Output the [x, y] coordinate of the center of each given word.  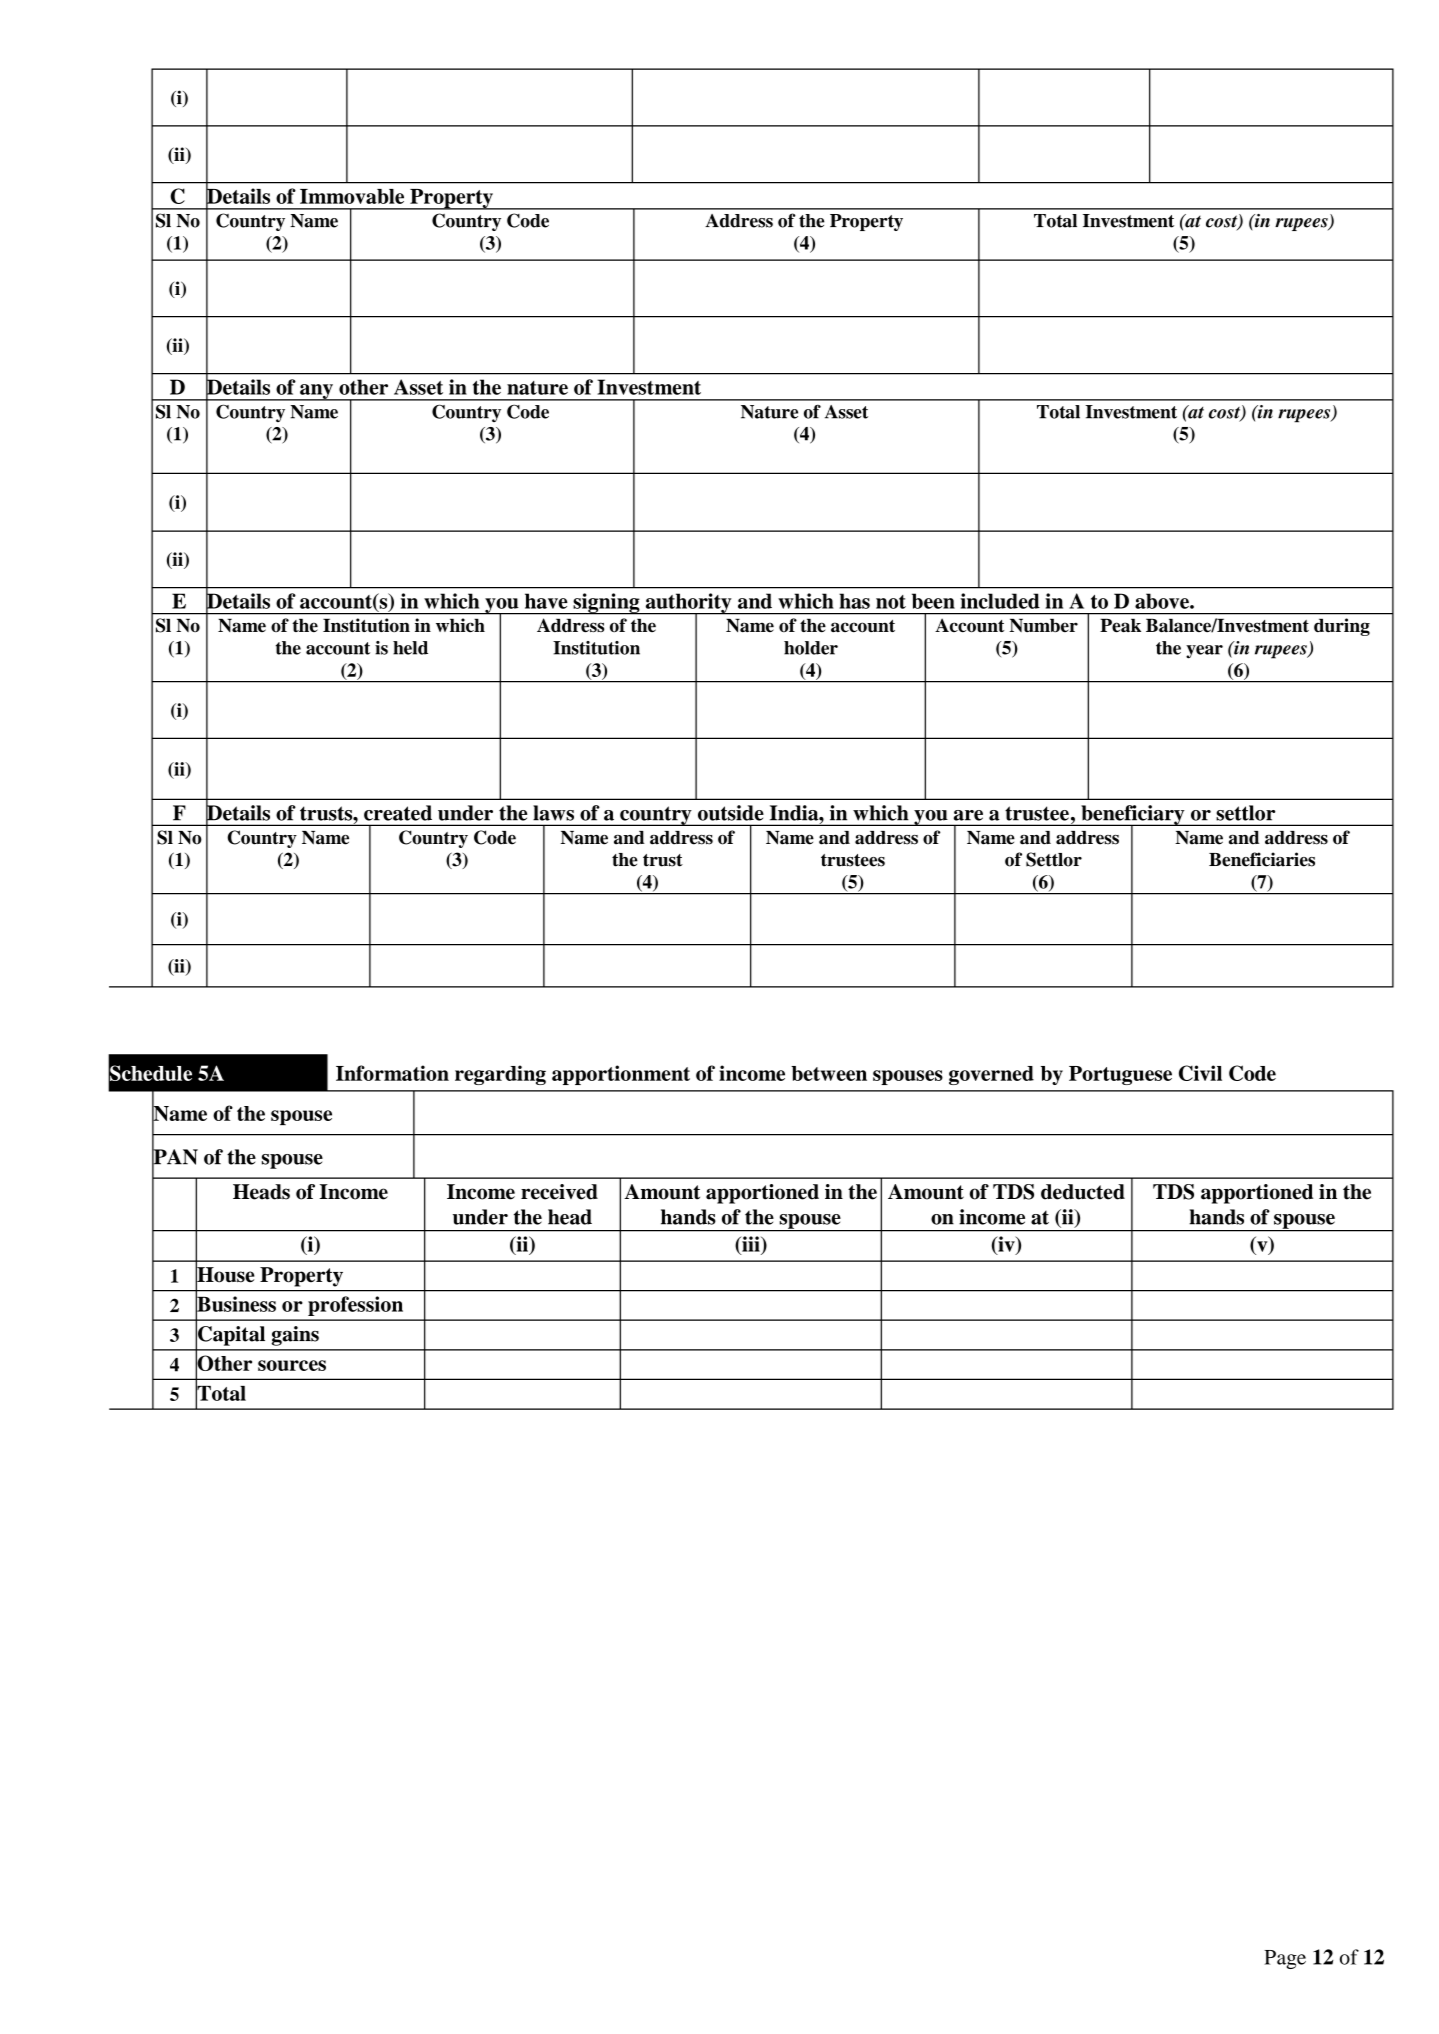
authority [688, 604]
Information [392, 1073]
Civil [1200, 1073]
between [829, 1073]
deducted [1083, 1192]
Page [1285, 1959]
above [1163, 601]
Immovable [352, 196]
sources [292, 1365]
